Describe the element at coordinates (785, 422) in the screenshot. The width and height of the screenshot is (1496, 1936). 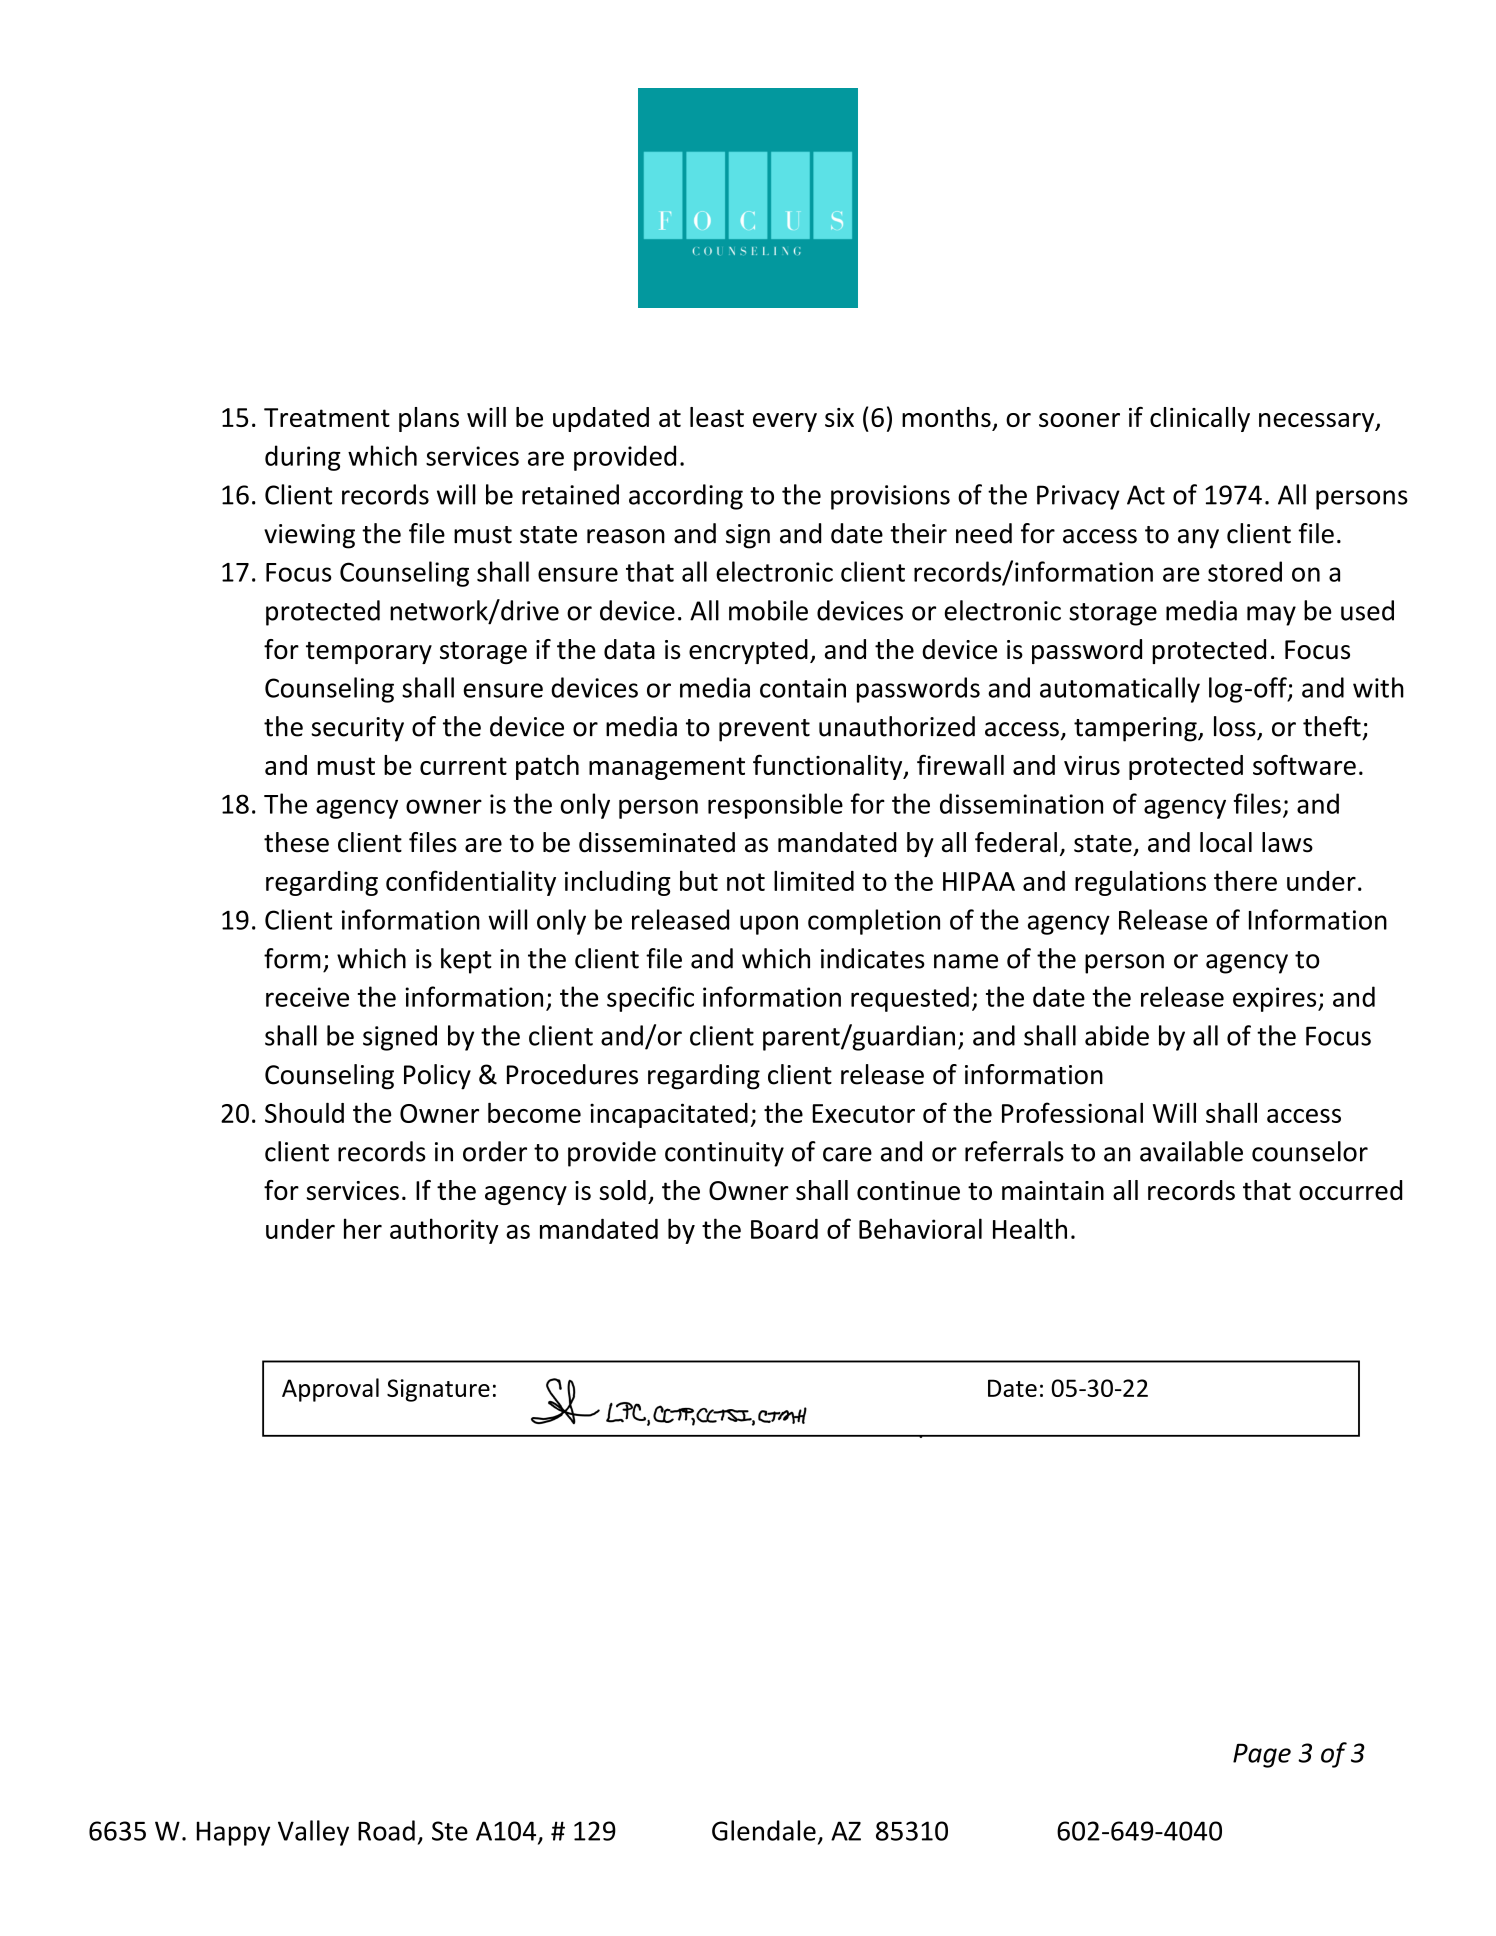
I see `every` at that location.
